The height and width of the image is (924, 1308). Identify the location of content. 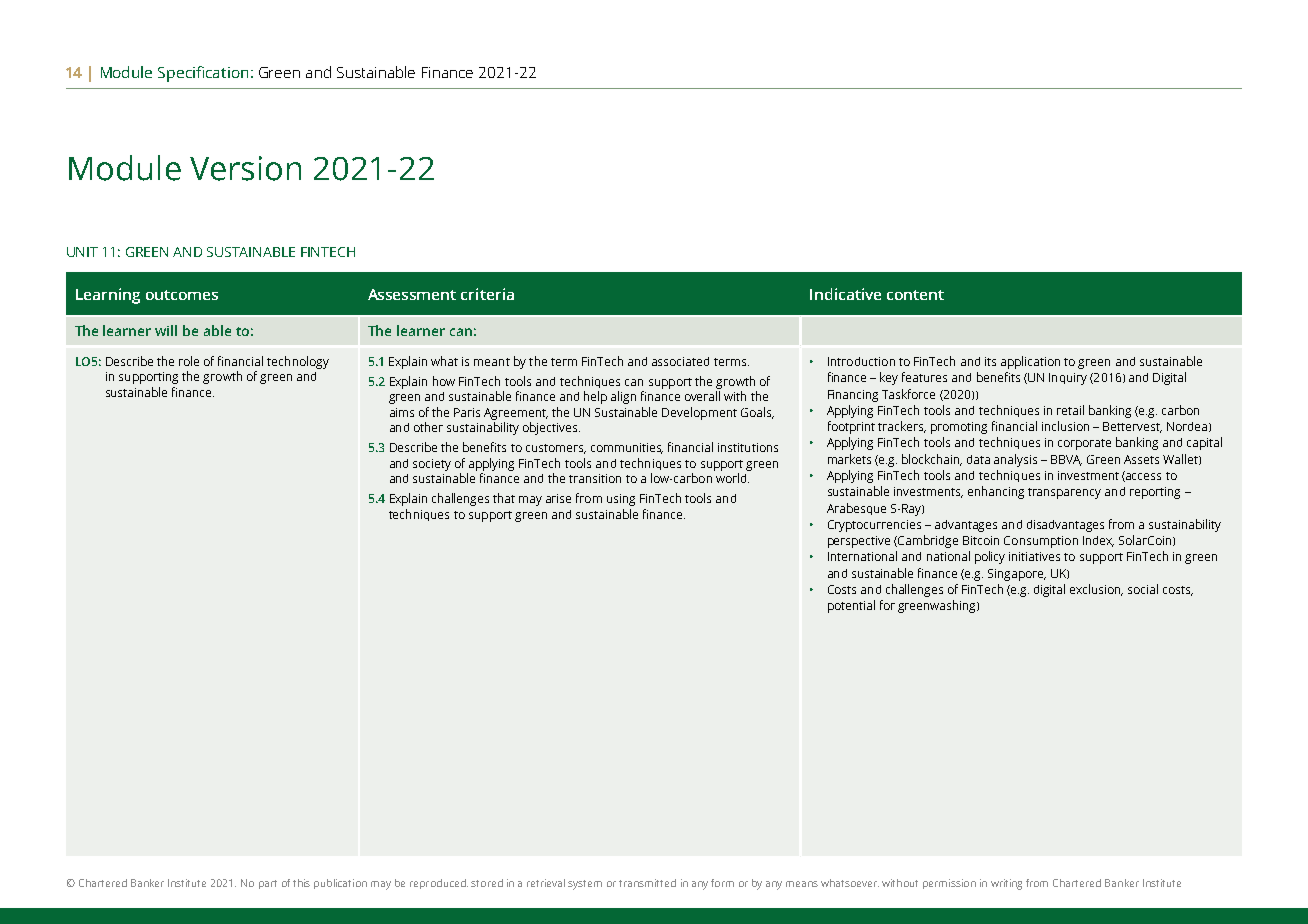
(915, 295).
